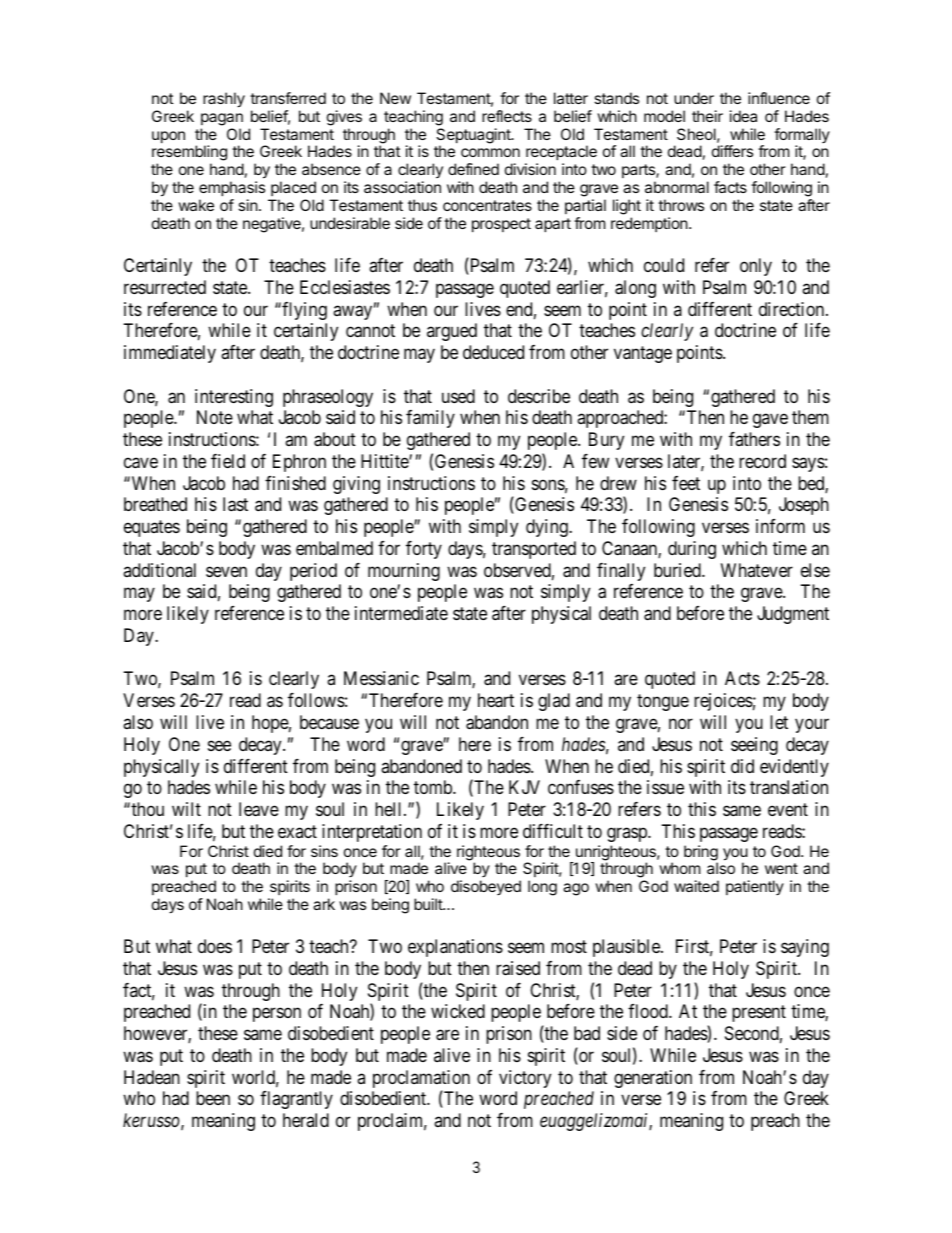 The width and height of the screenshot is (952, 1233). I want to click on pagan, so click(222, 119).
